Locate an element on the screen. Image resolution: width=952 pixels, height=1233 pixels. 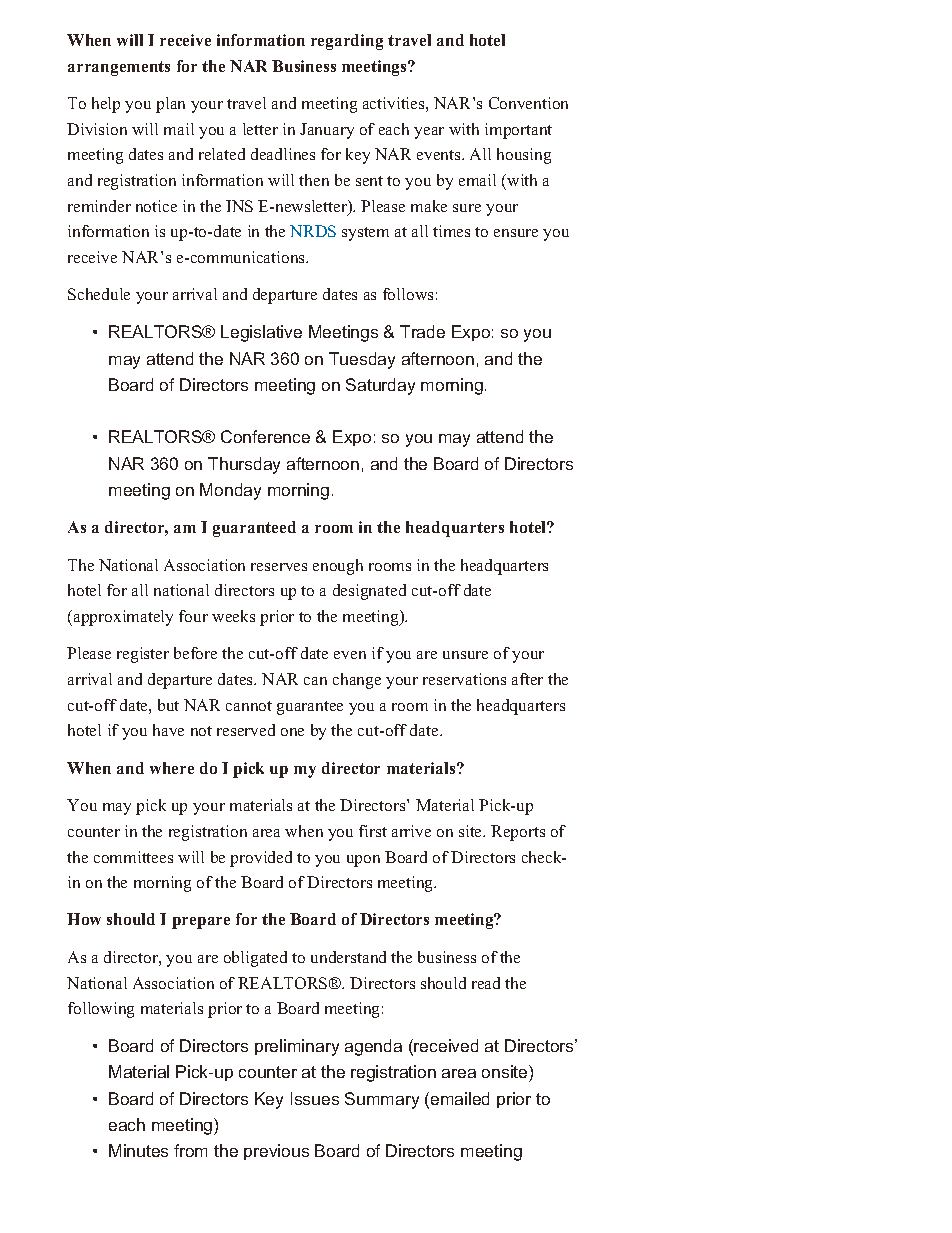
approximately is located at coordinates (123, 618).
